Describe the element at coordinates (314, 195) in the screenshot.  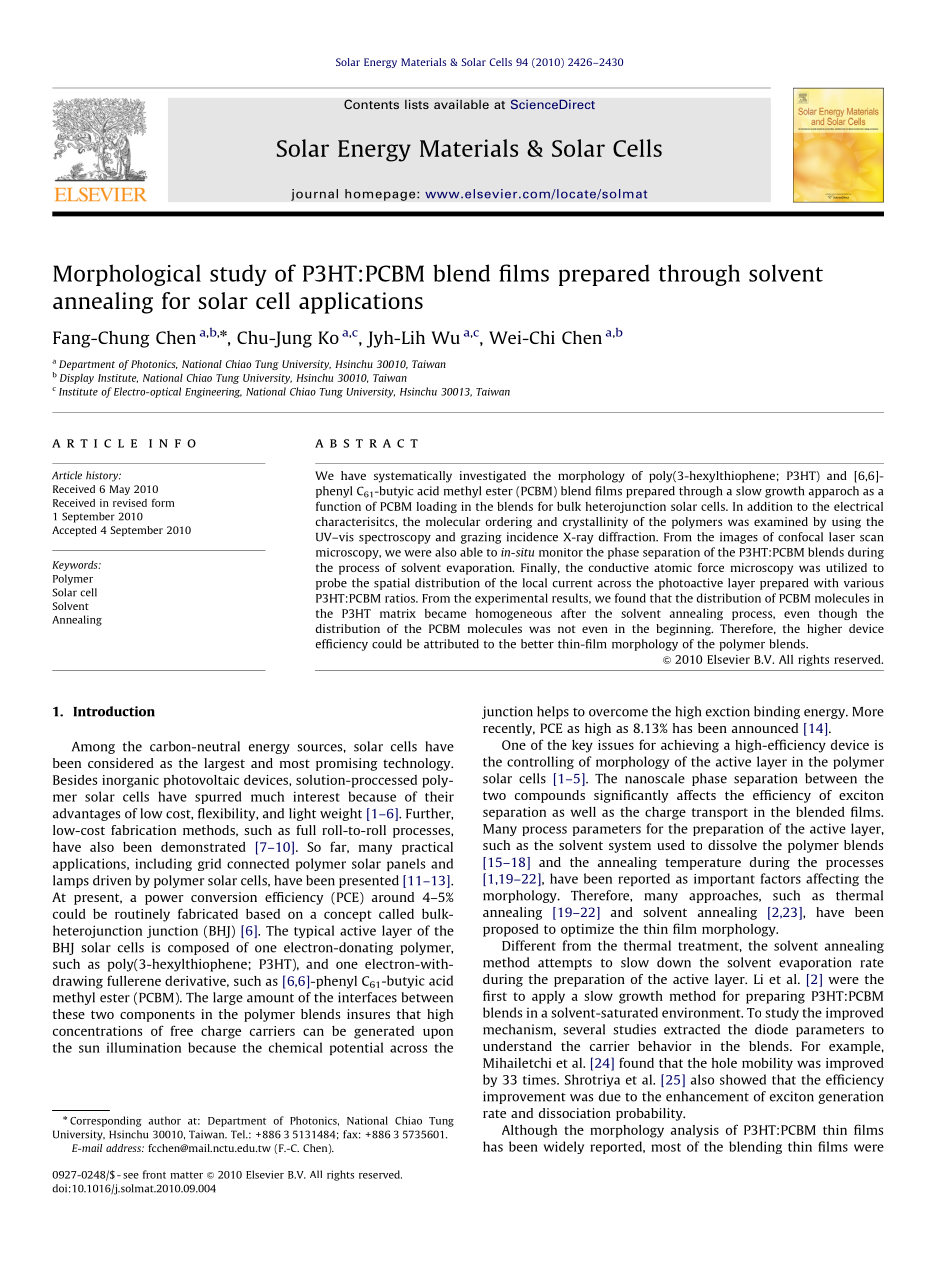
I see `journal` at that location.
